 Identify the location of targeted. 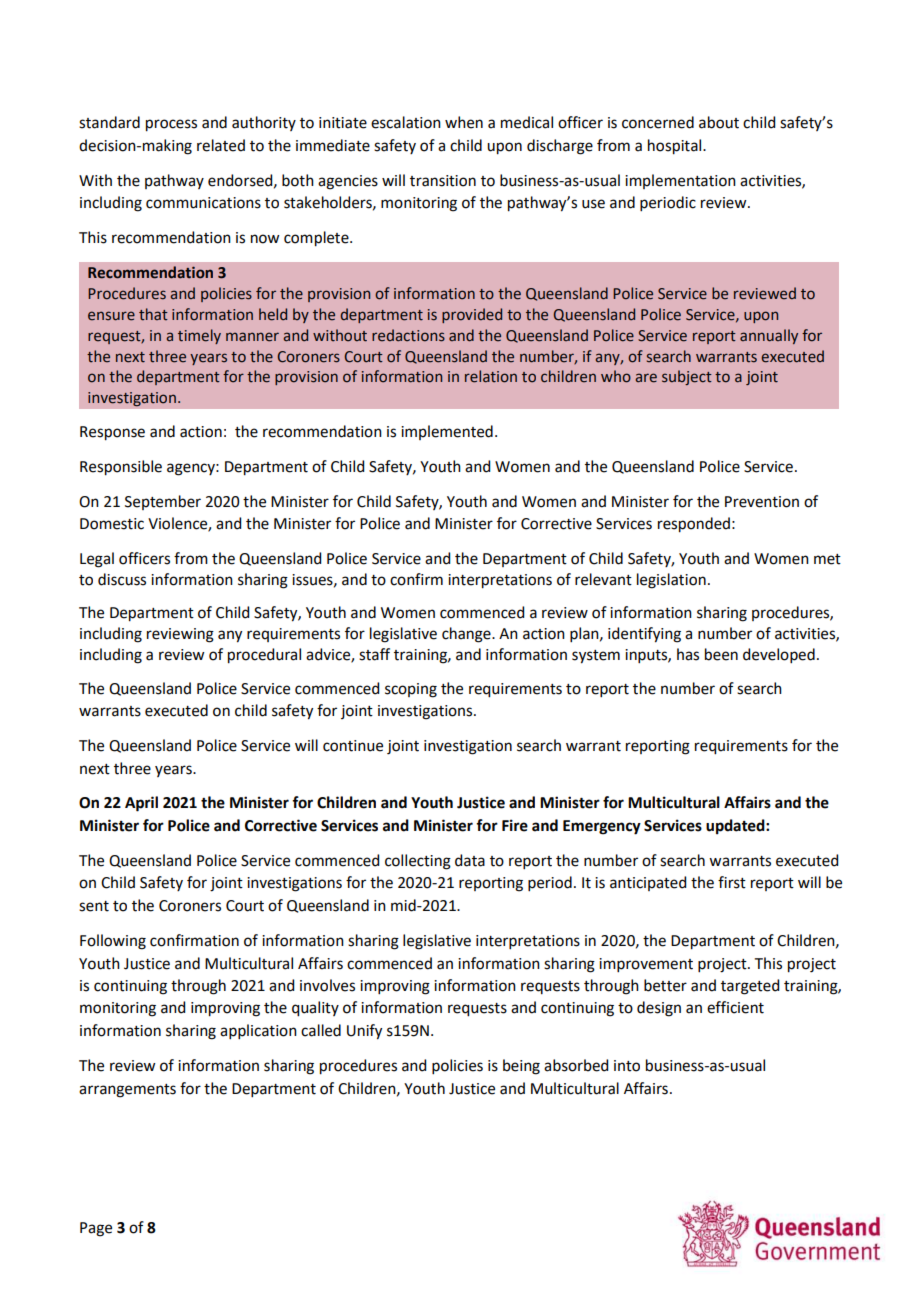
(750, 987).
